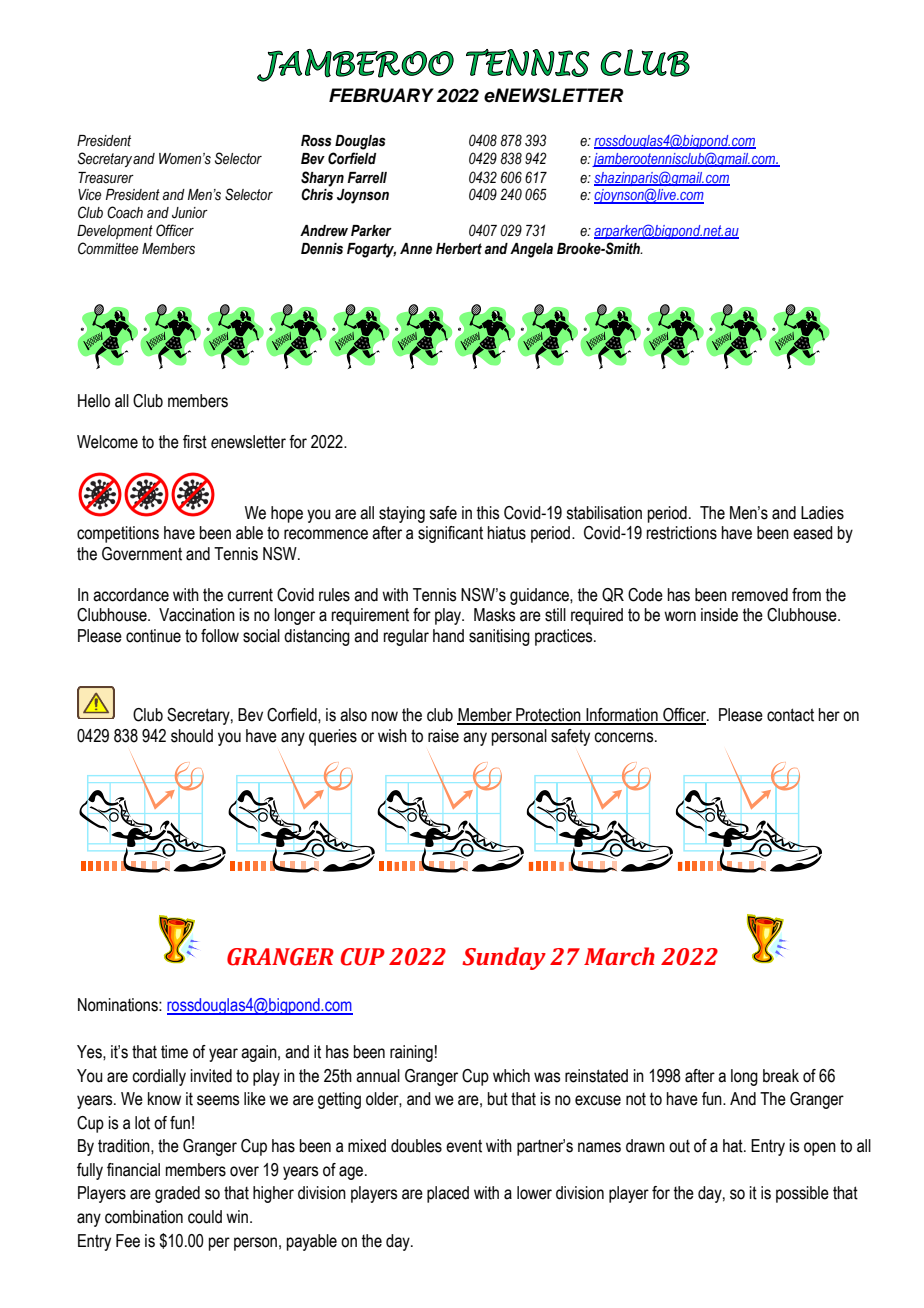 Image resolution: width=924 pixels, height=1308 pixels. I want to click on graded, so click(177, 1194).
